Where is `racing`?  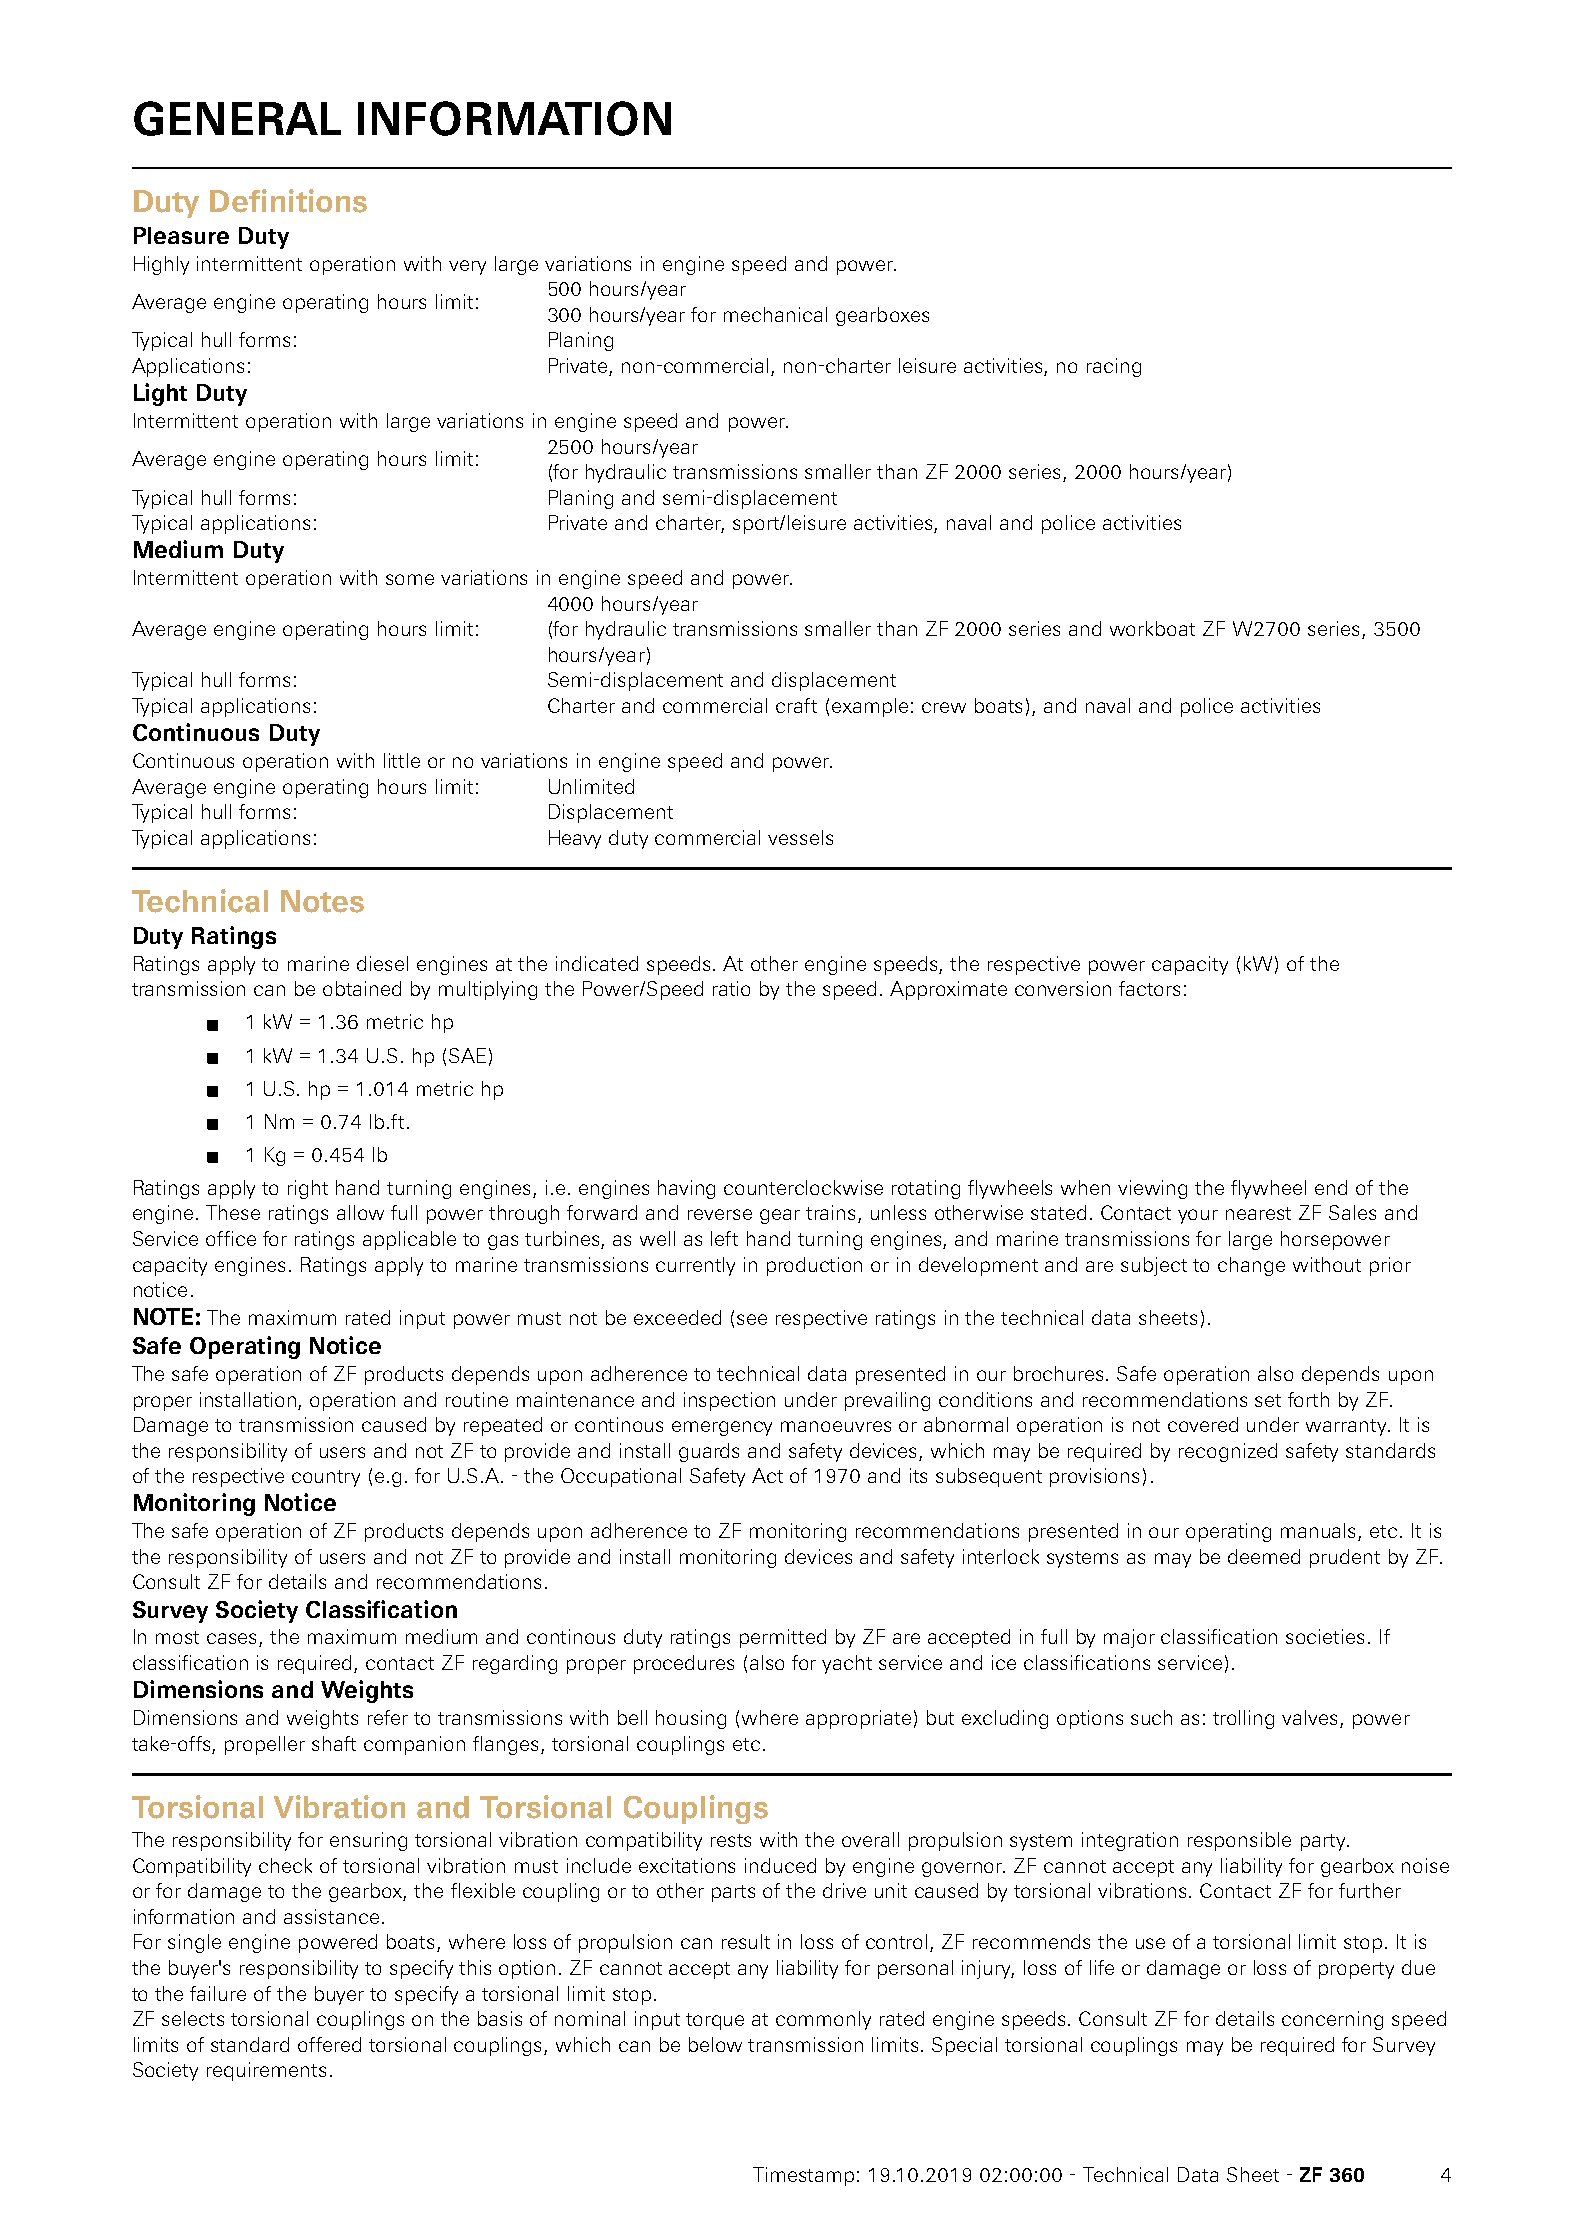 racing is located at coordinates (1114, 367).
